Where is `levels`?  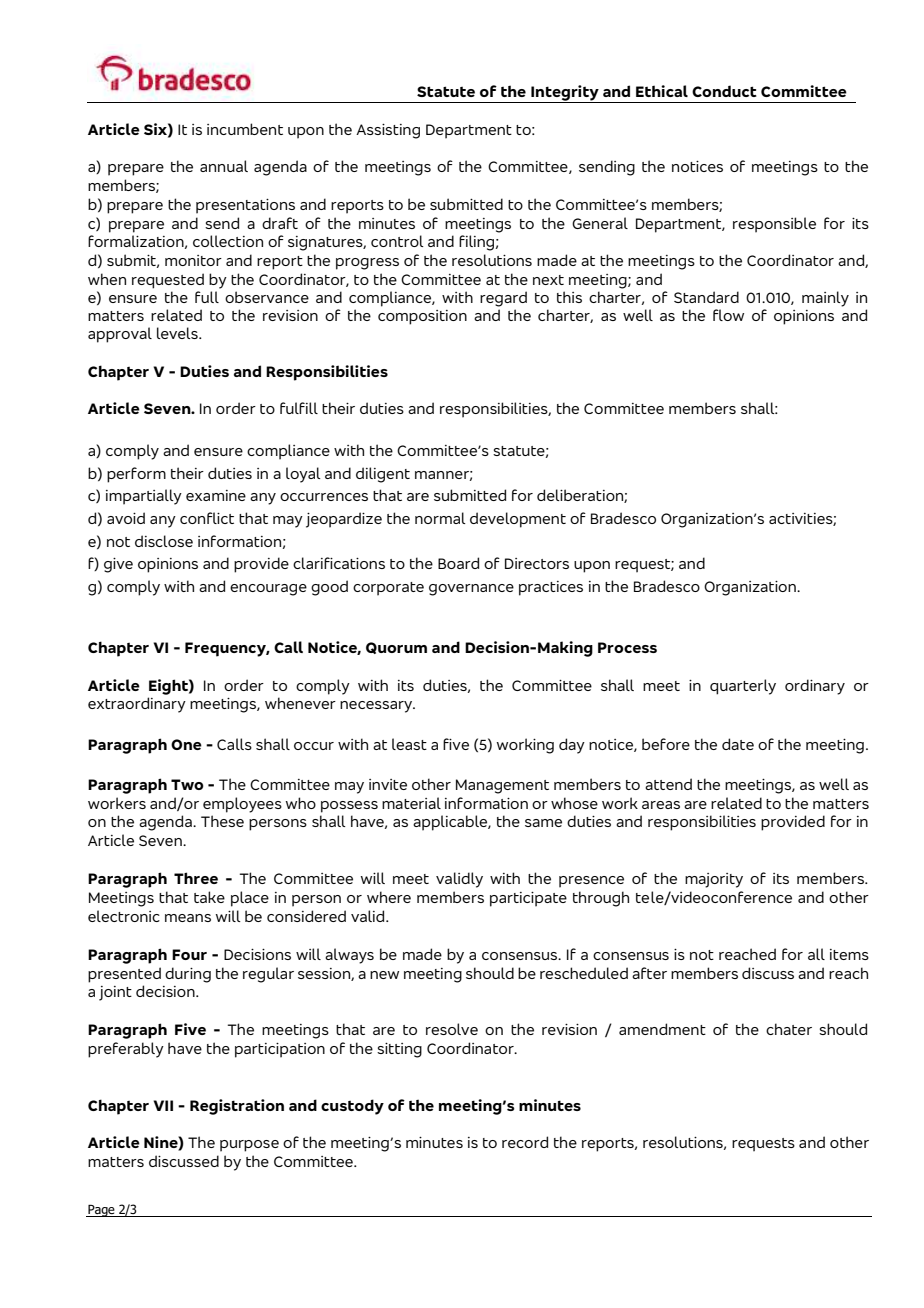
levels is located at coordinates (178, 333).
